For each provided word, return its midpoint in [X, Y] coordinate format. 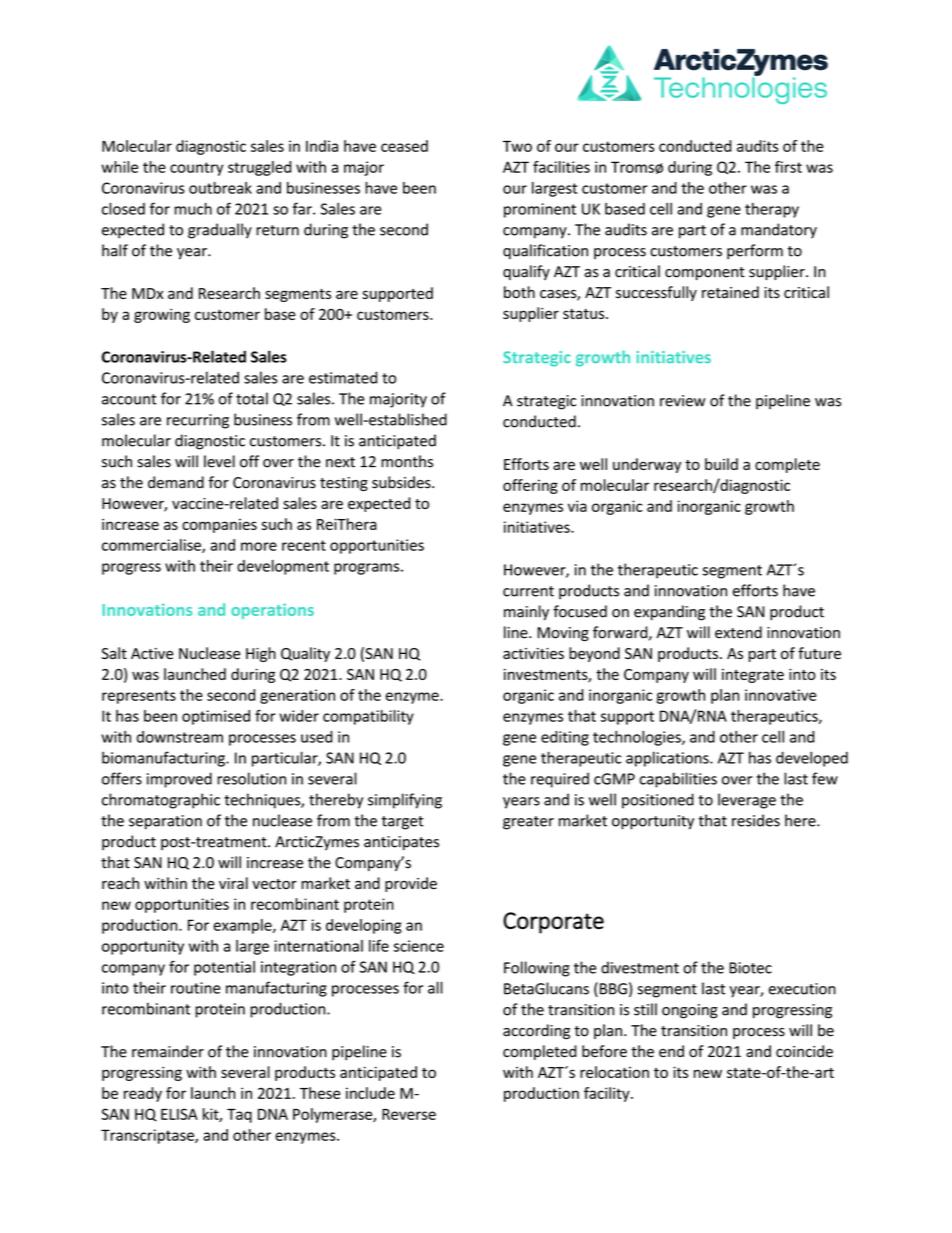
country [196, 169]
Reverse [409, 1114]
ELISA [179, 1114]
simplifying [405, 801]
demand [176, 482]
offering [530, 486]
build [721, 464]
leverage [747, 801]
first [788, 167]
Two [517, 146]
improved [179, 780]
